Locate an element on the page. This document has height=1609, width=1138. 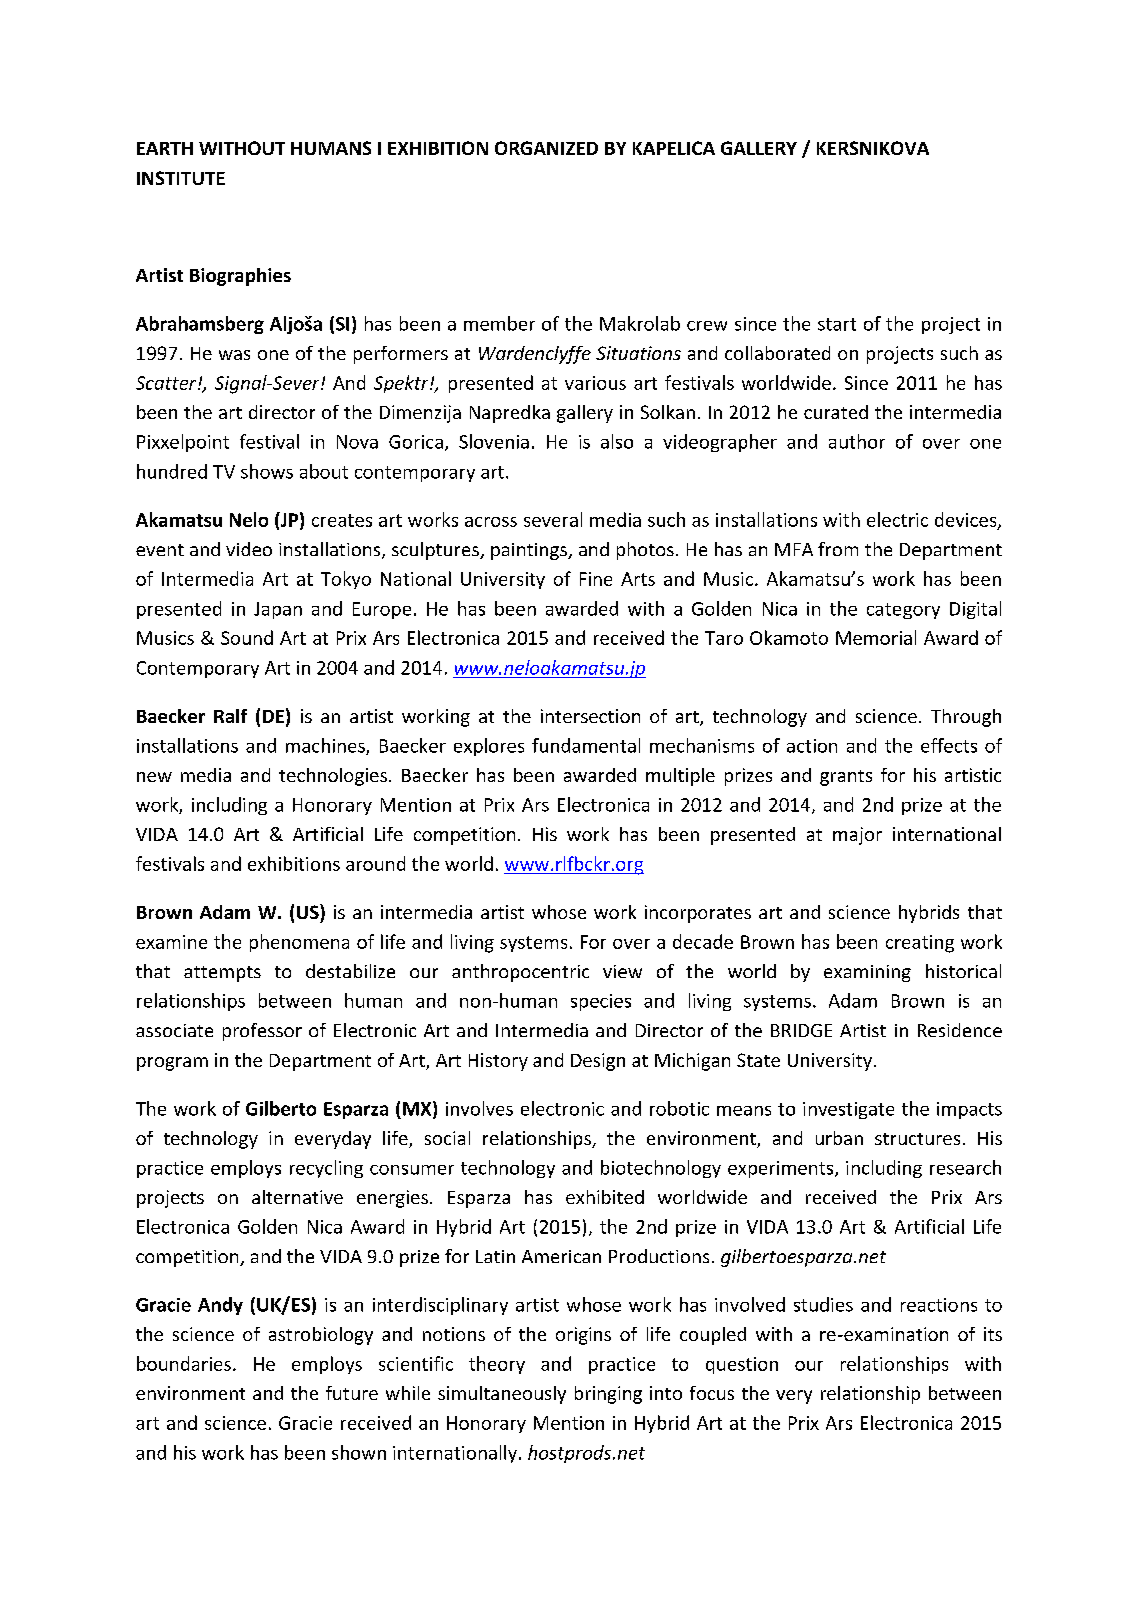
fundamental is located at coordinates (586, 745).
